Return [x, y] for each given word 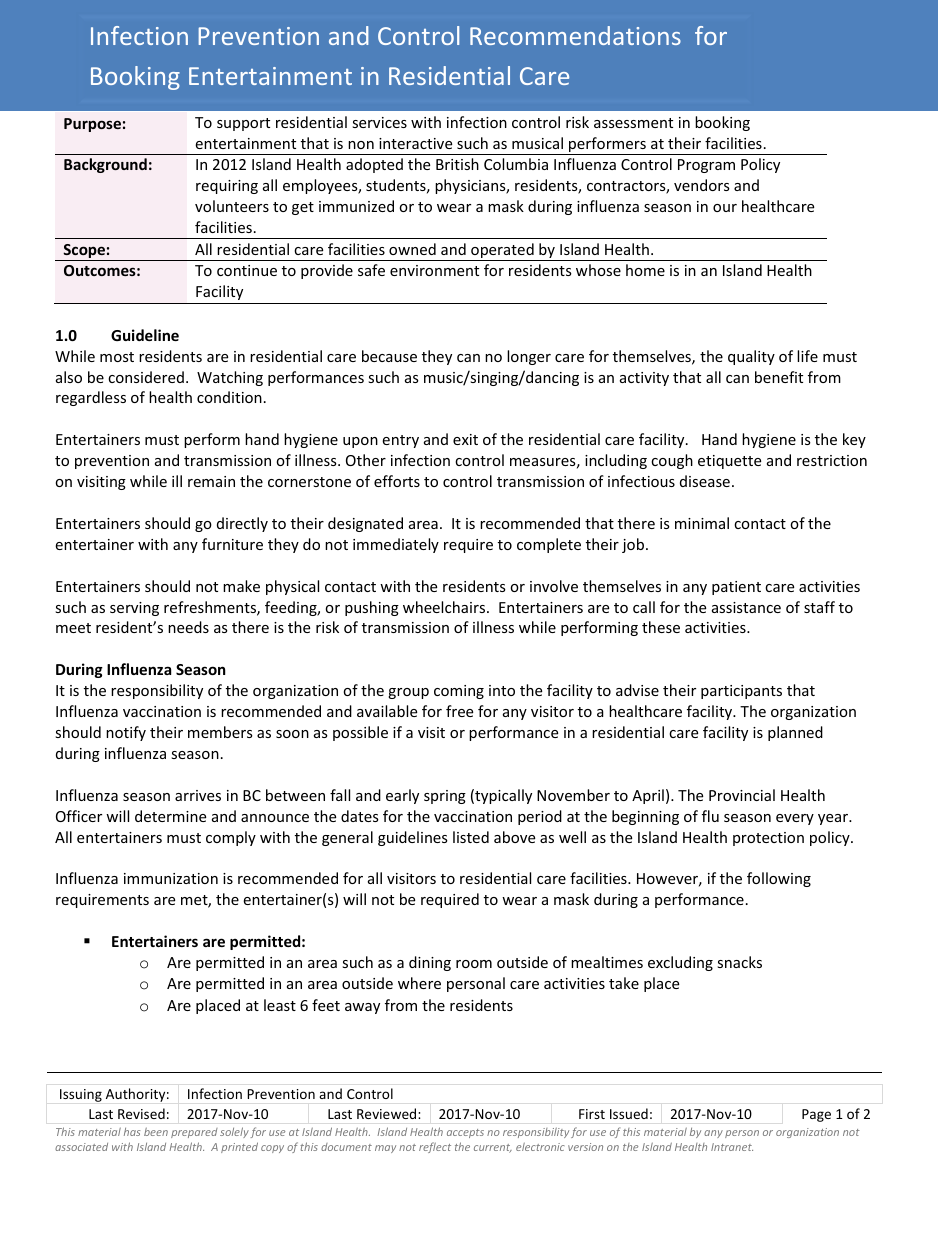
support [243, 124]
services [379, 122]
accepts [465, 1133]
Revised [141, 1113]
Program [706, 166]
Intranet [732, 1147]
